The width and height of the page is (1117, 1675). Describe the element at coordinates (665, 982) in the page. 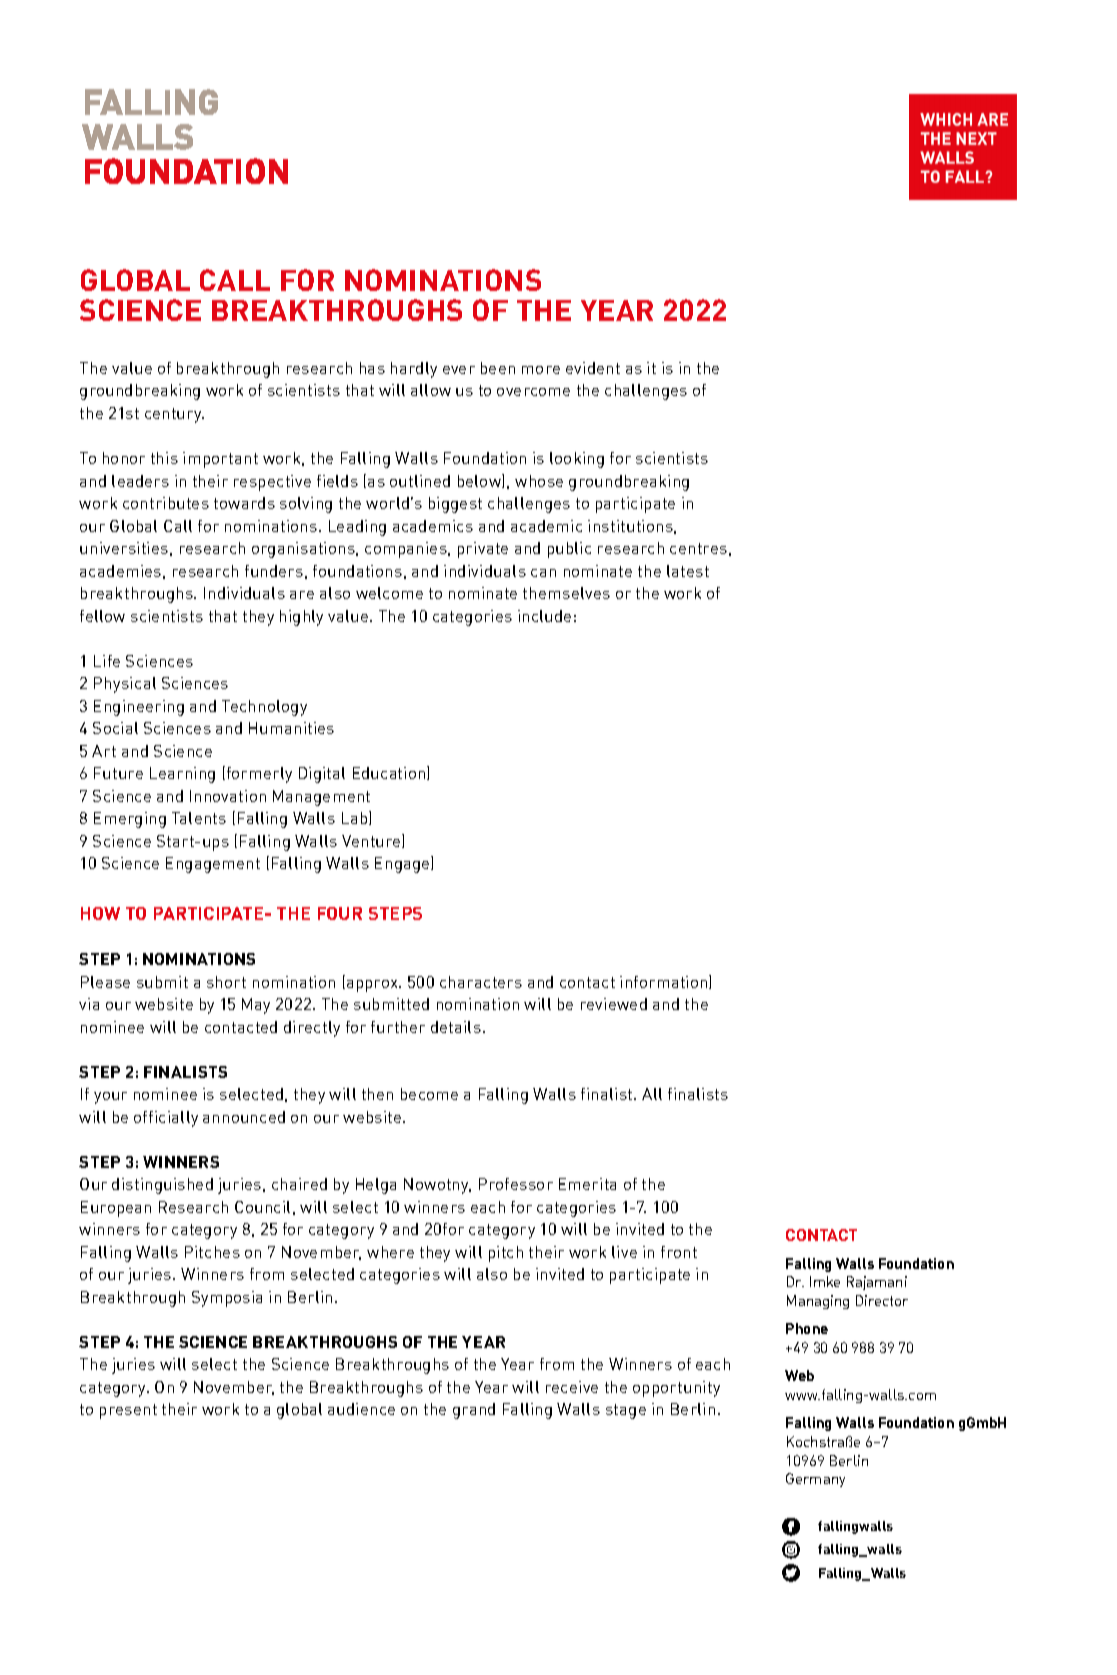

I see `information` at that location.
